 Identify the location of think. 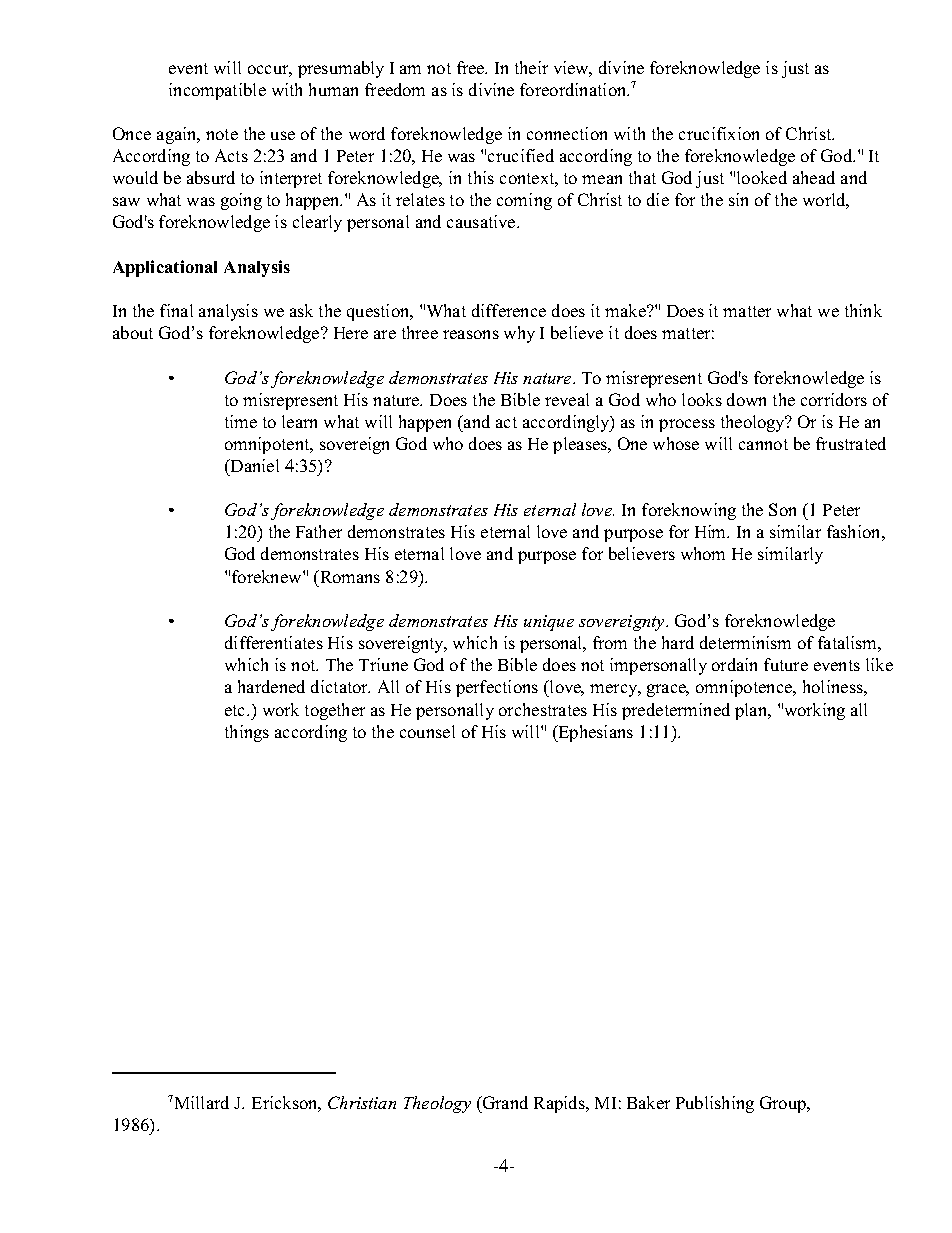
(863, 310).
